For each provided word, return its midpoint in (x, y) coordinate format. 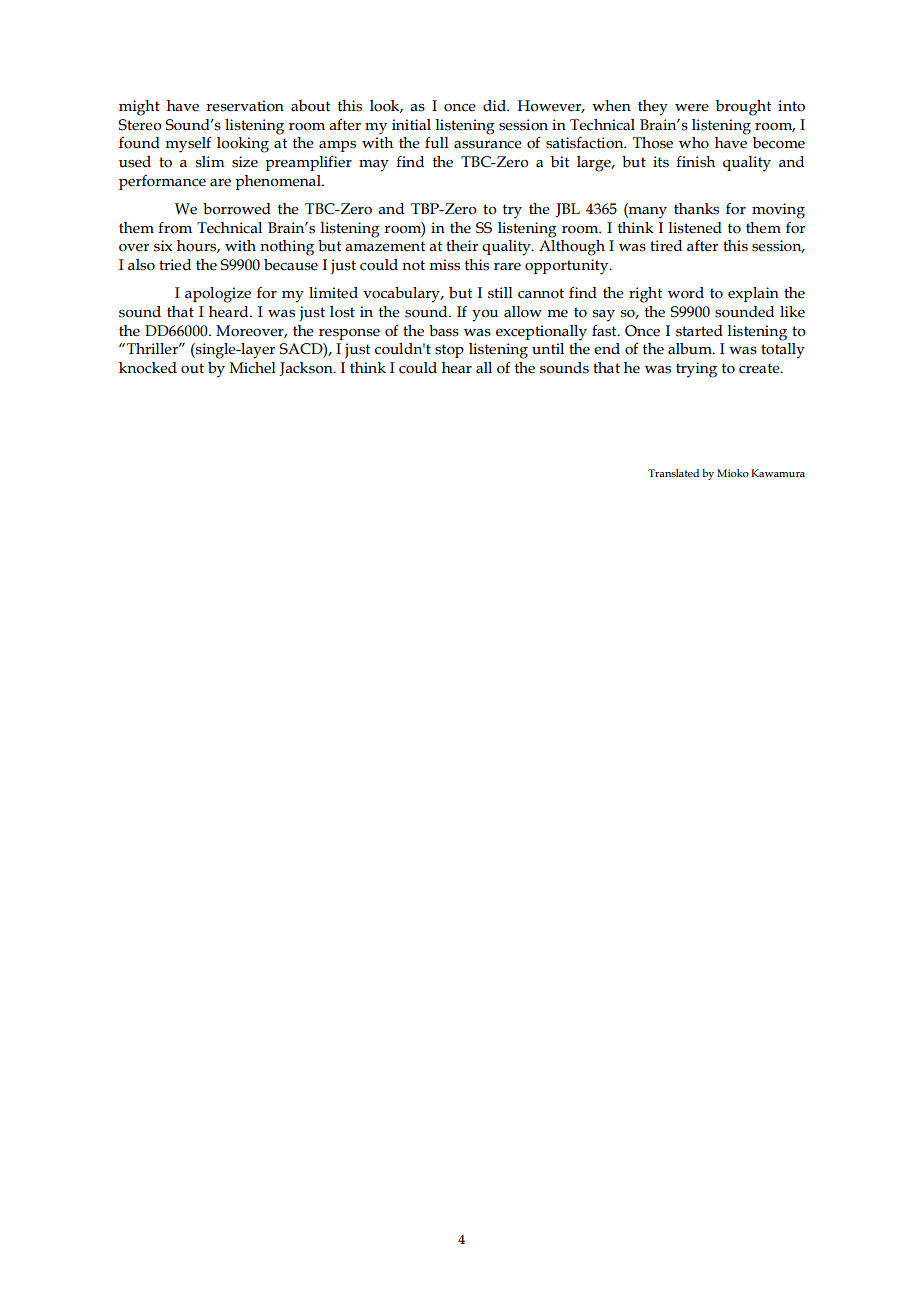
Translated (673, 473)
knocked (148, 368)
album (691, 349)
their (462, 246)
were (692, 108)
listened (695, 228)
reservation (245, 106)
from (175, 228)
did (496, 106)
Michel (253, 368)
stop (449, 351)
